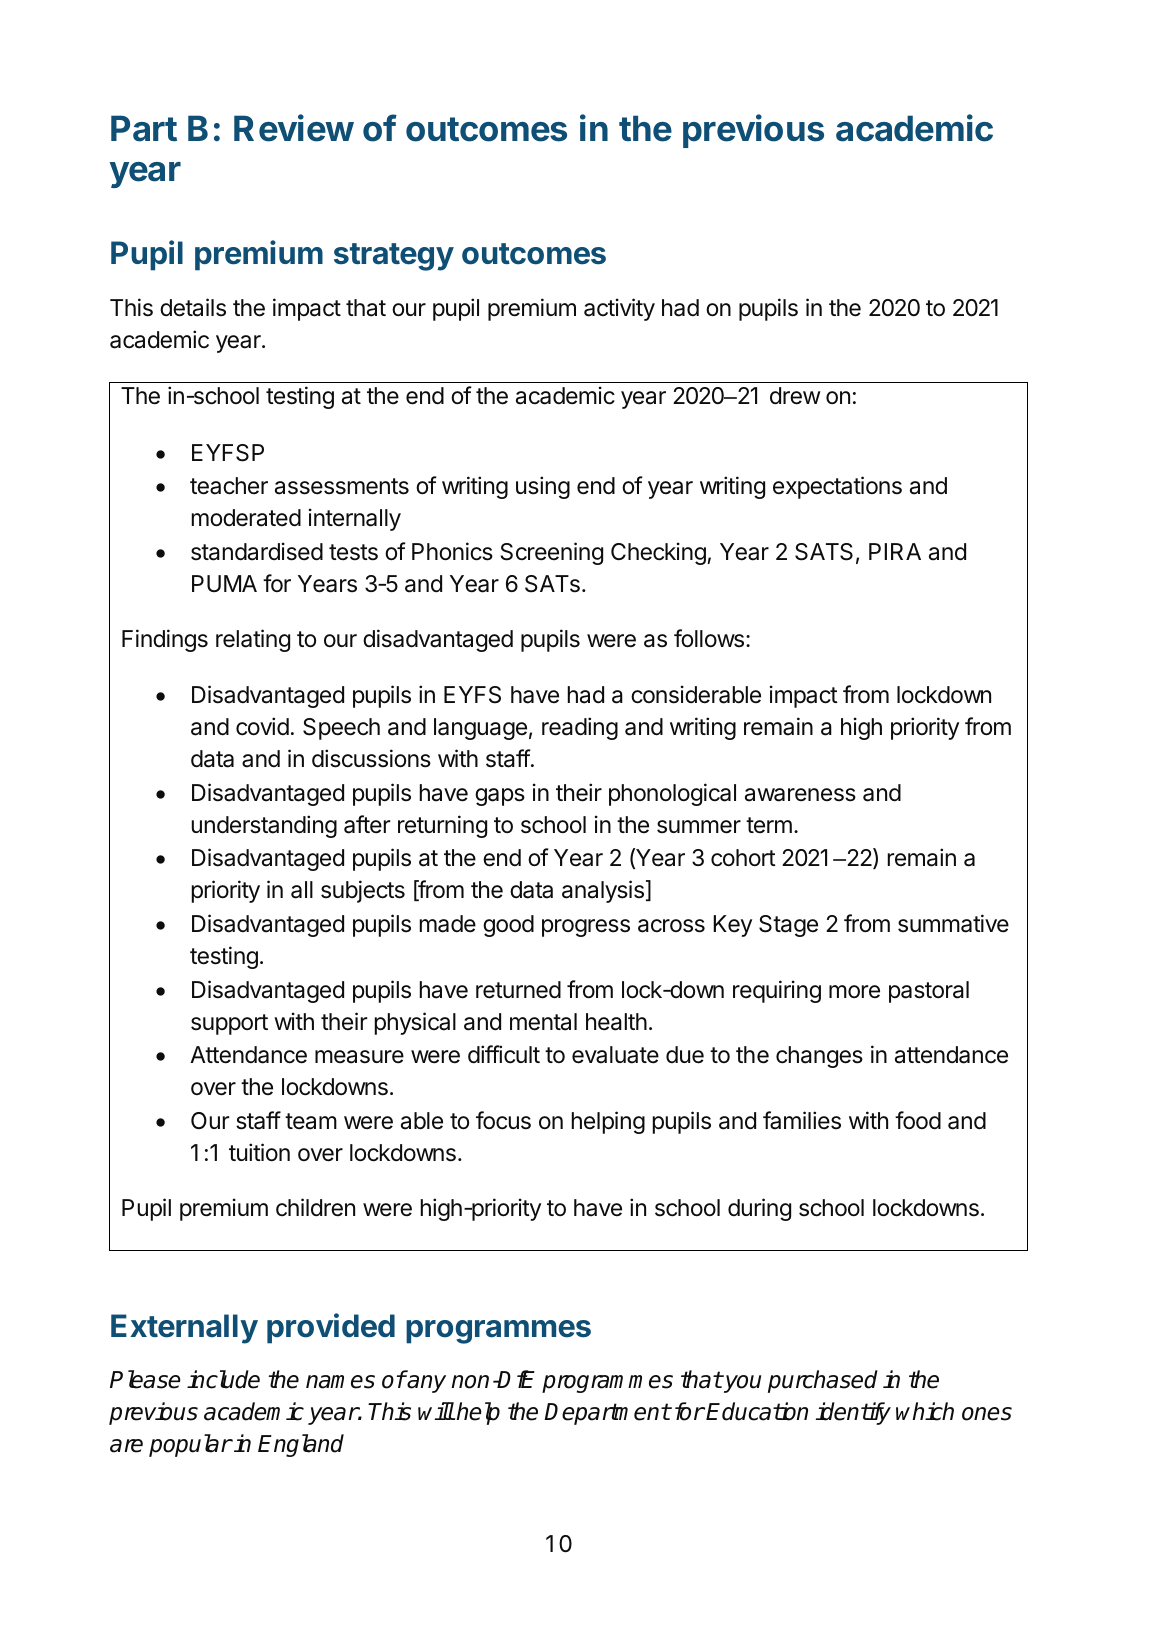 The width and height of the screenshot is (1150, 1626). I want to click on include, so click(223, 1379).
